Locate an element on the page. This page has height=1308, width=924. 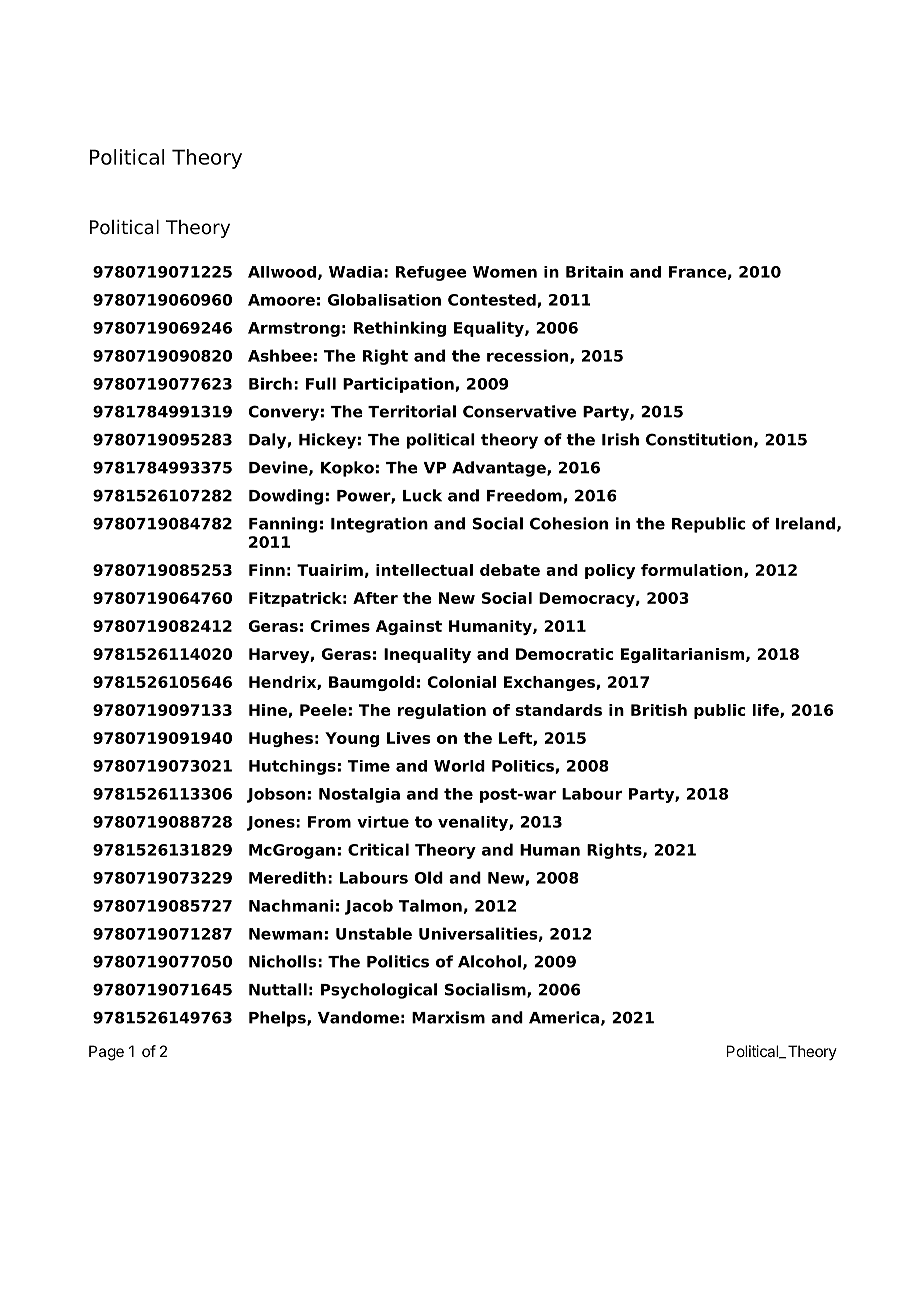
Refugee is located at coordinates (431, 273).
